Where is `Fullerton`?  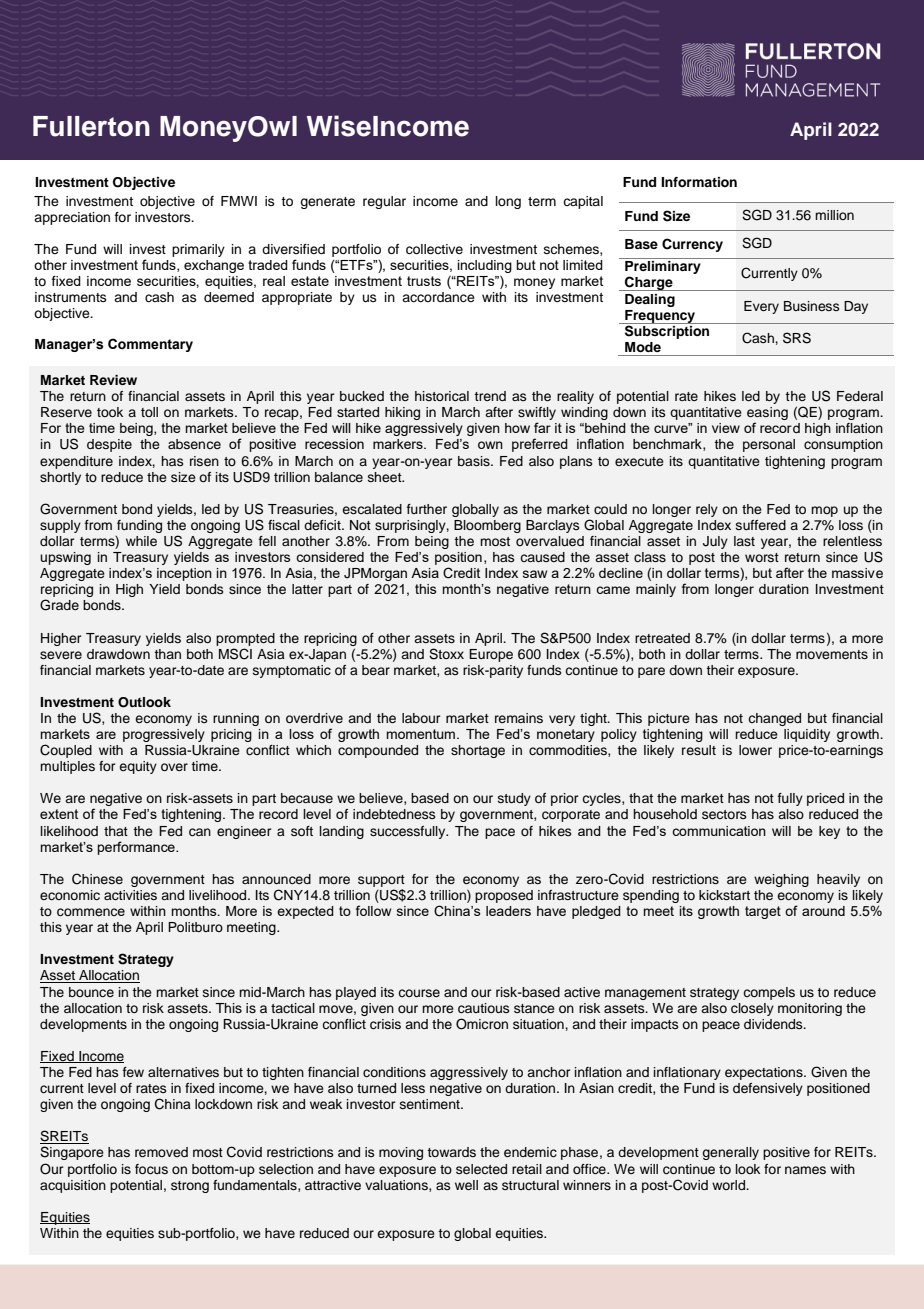
Fullerton is located at coordinates (91, 126).
